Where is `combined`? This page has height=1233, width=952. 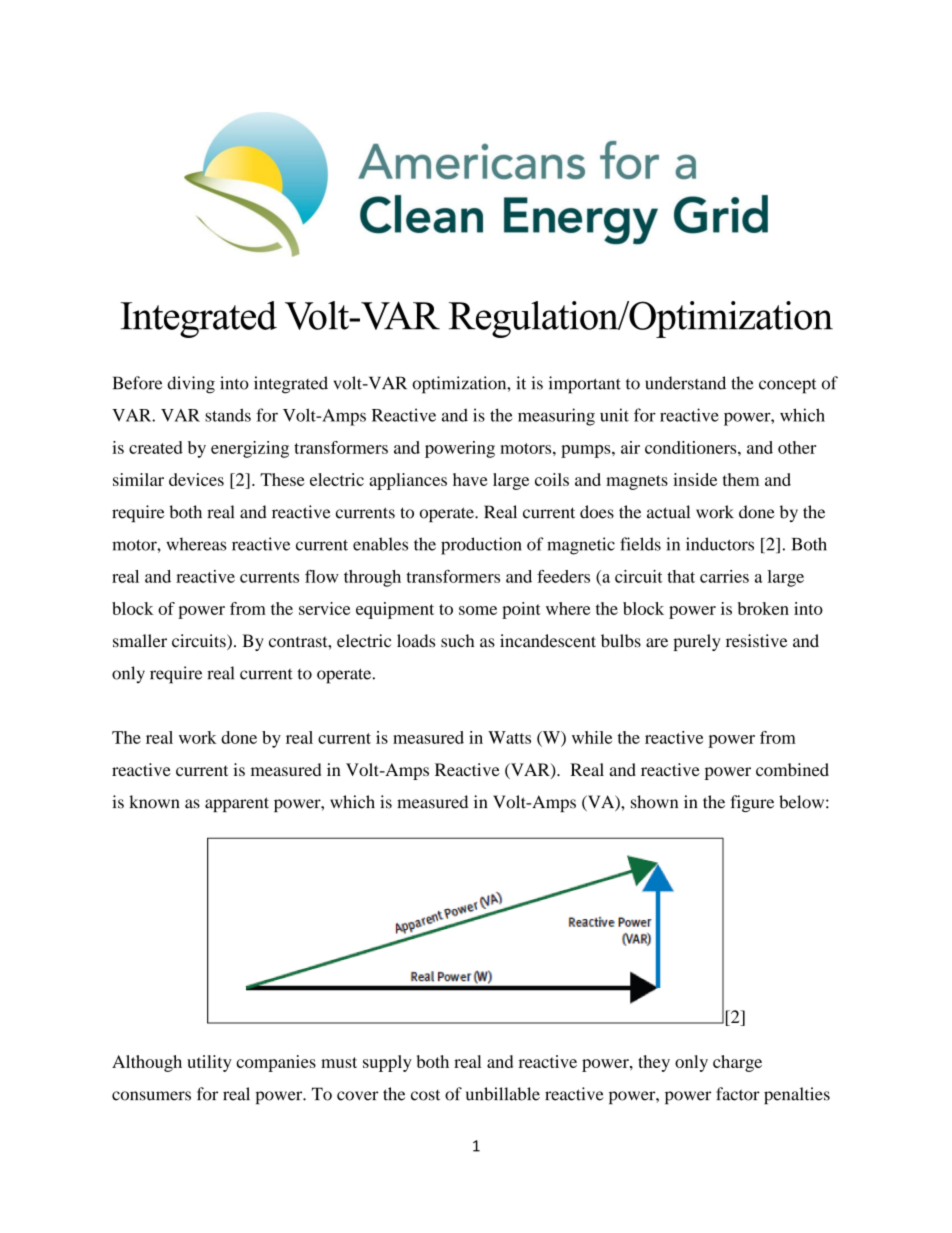
combined is located at coordinates (792, 769).
